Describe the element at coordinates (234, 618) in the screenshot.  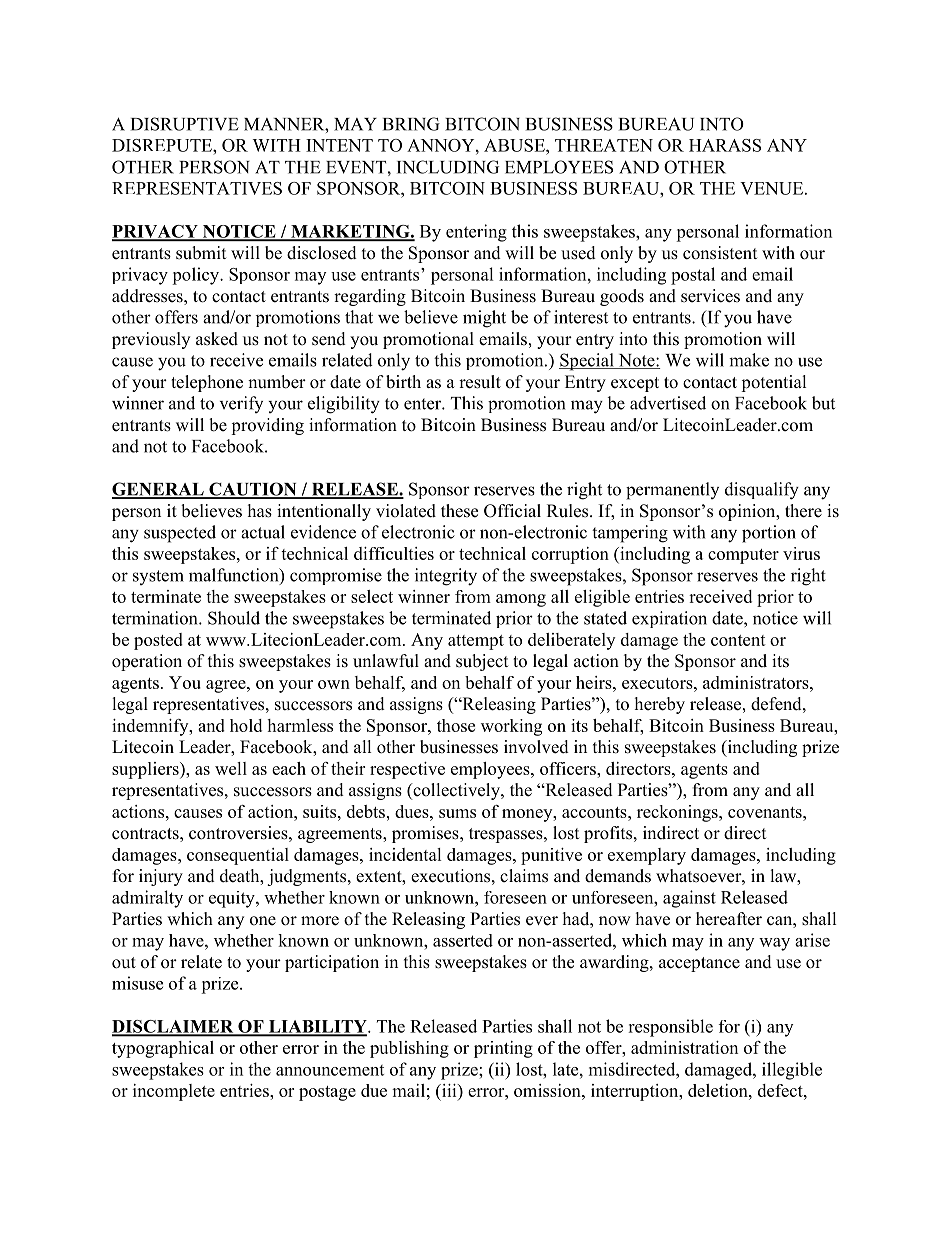
I see `Should` at that location.
